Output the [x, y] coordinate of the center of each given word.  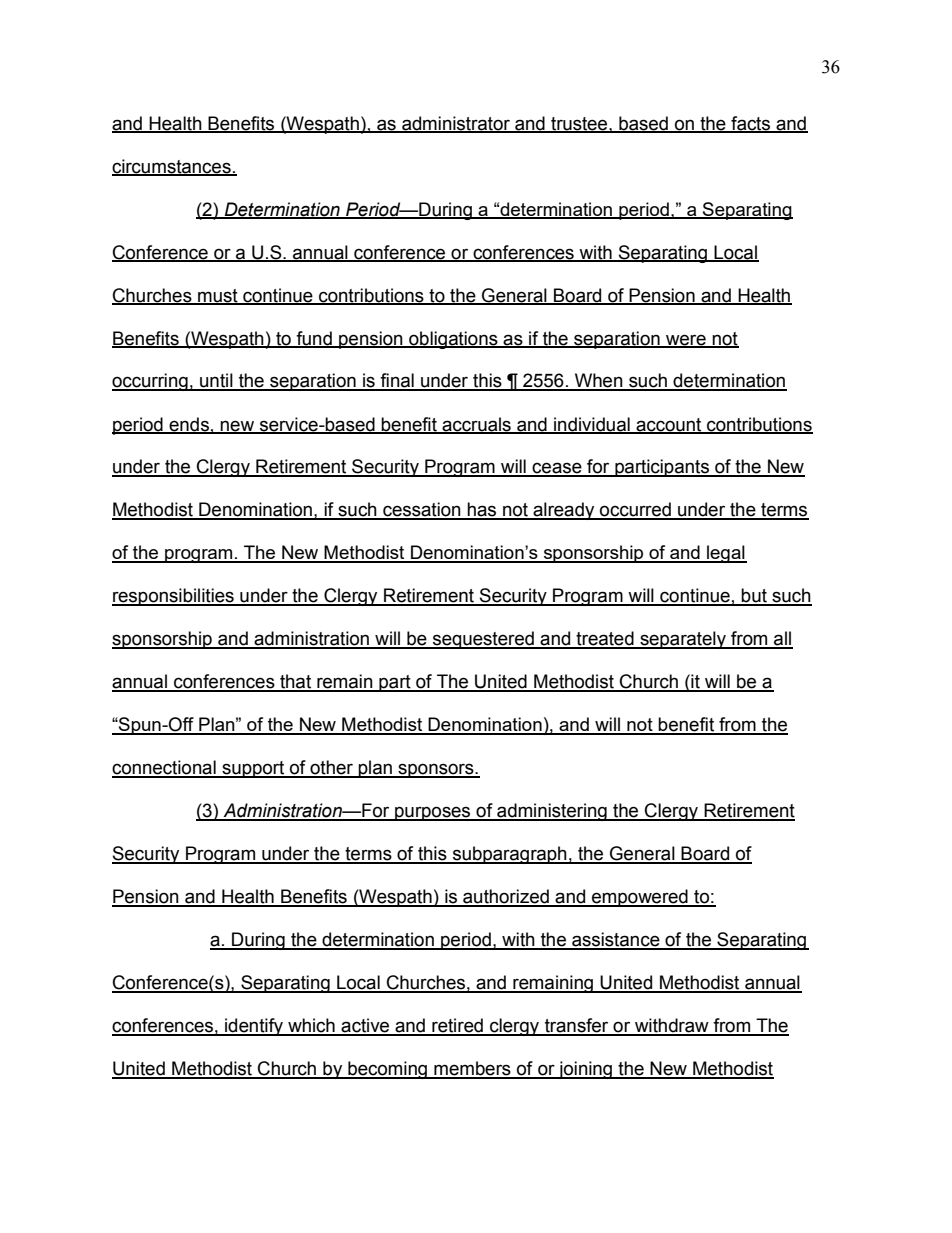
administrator [456, 124]
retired [457, 1026]
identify [254, 1027]
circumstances [172, 167]
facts [751, 124]
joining [585, 1070]
